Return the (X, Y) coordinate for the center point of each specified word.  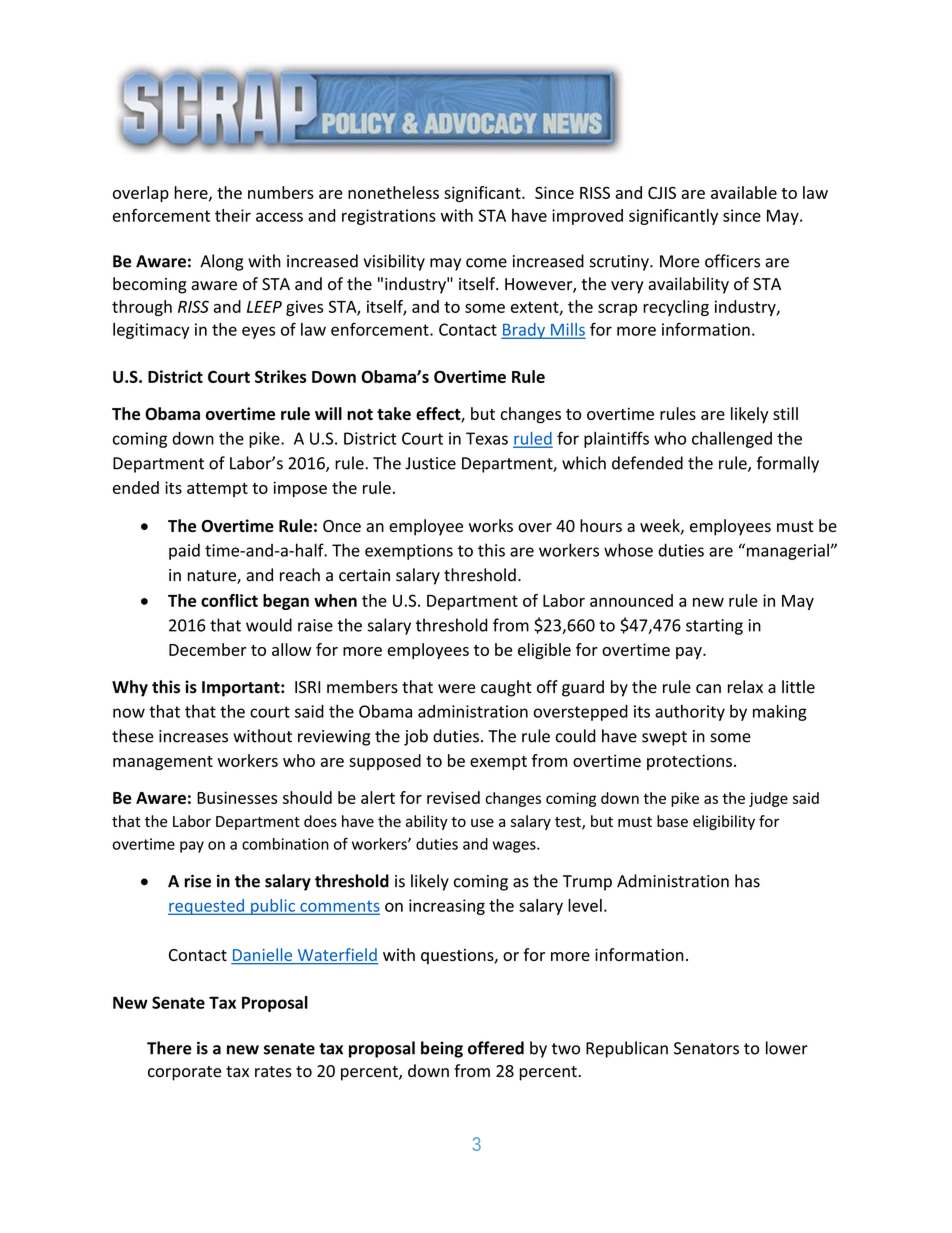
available (744, 192)
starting (714, 627)
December (208, 649)
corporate (184, 1073)
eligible (544, 651)
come (486, 263)
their (233, 215)
